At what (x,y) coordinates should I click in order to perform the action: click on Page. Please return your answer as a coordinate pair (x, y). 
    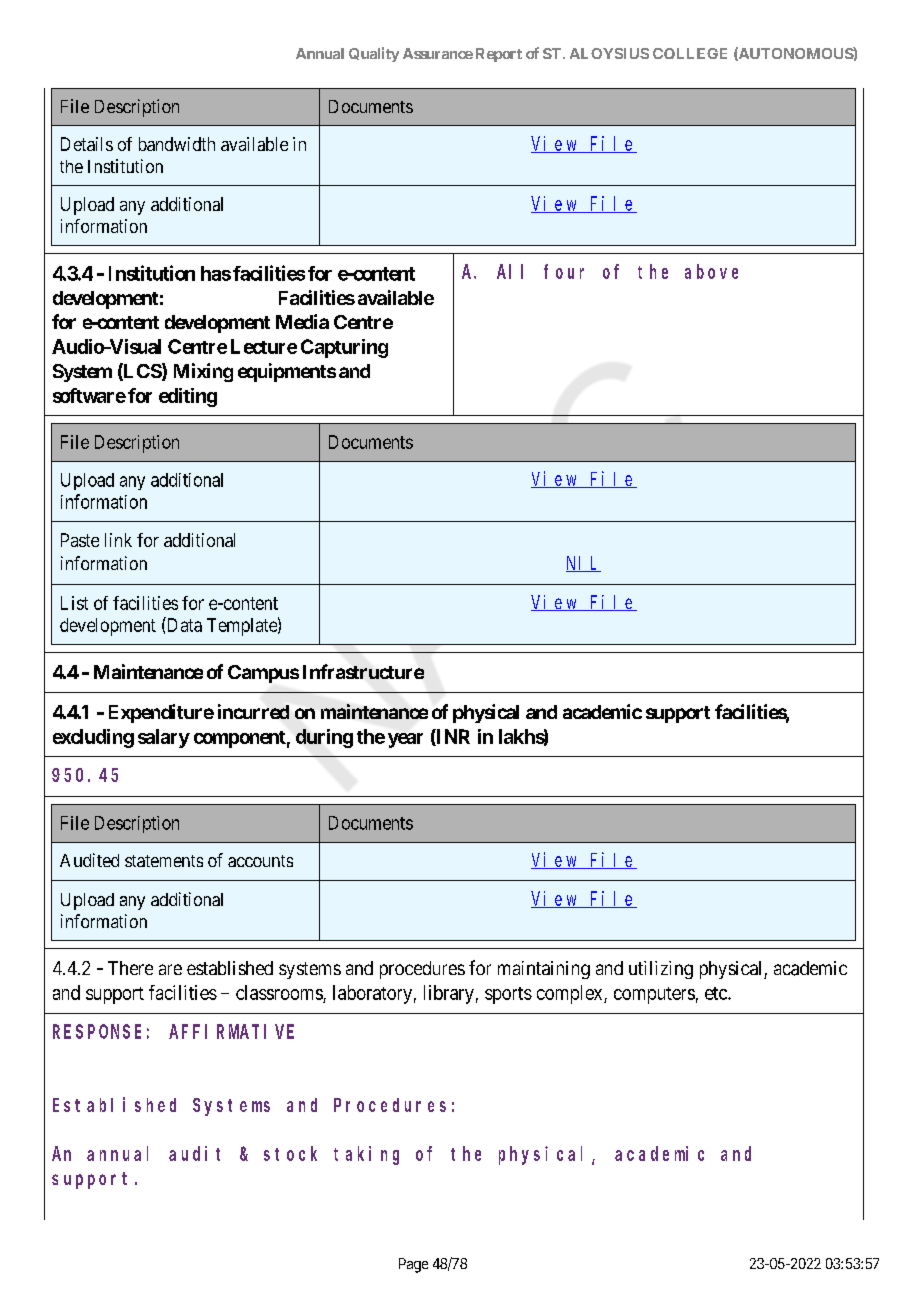
    Looking at the image, I should click on (413, 1265).
